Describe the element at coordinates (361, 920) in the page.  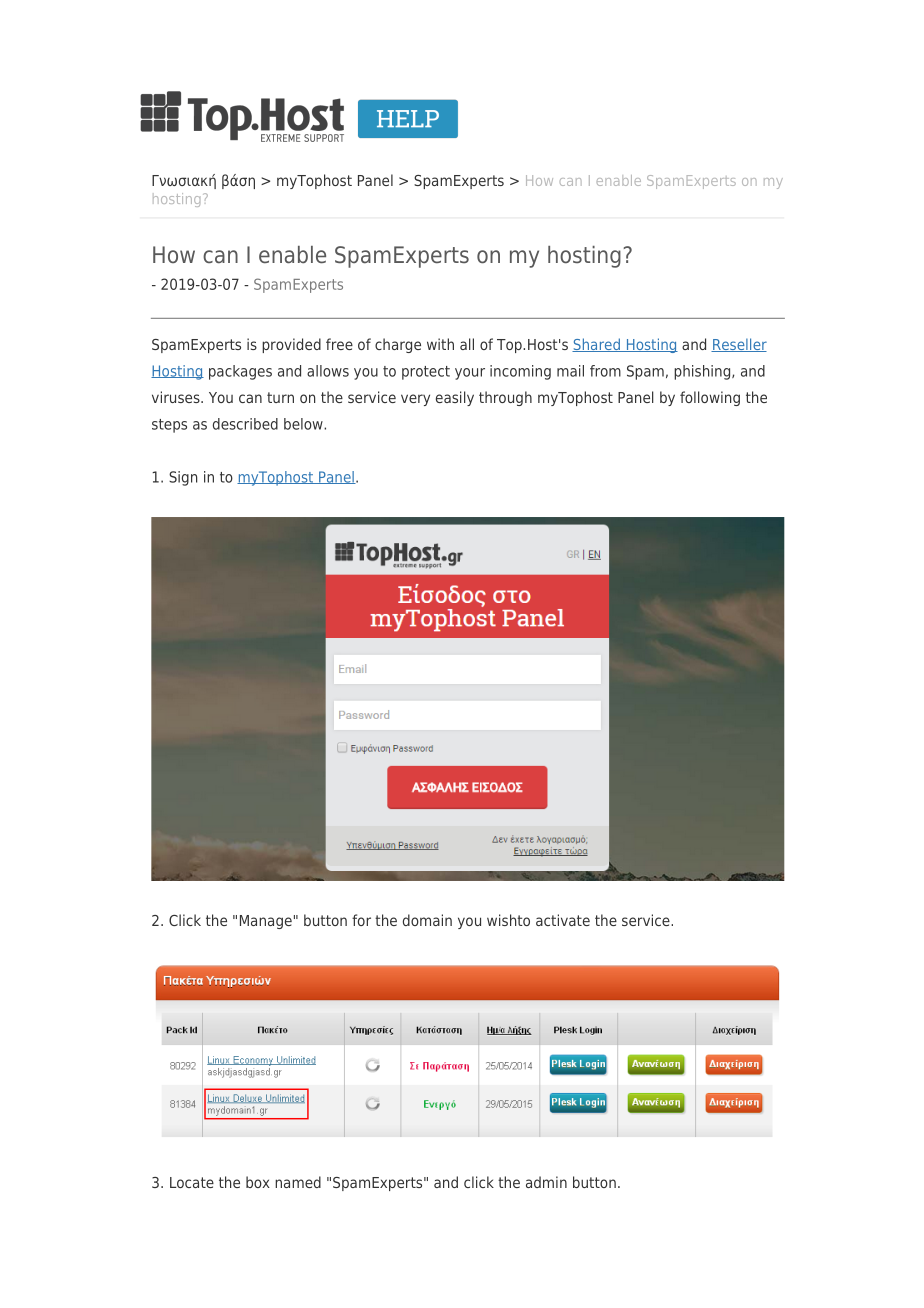
I see `for` at that location.
